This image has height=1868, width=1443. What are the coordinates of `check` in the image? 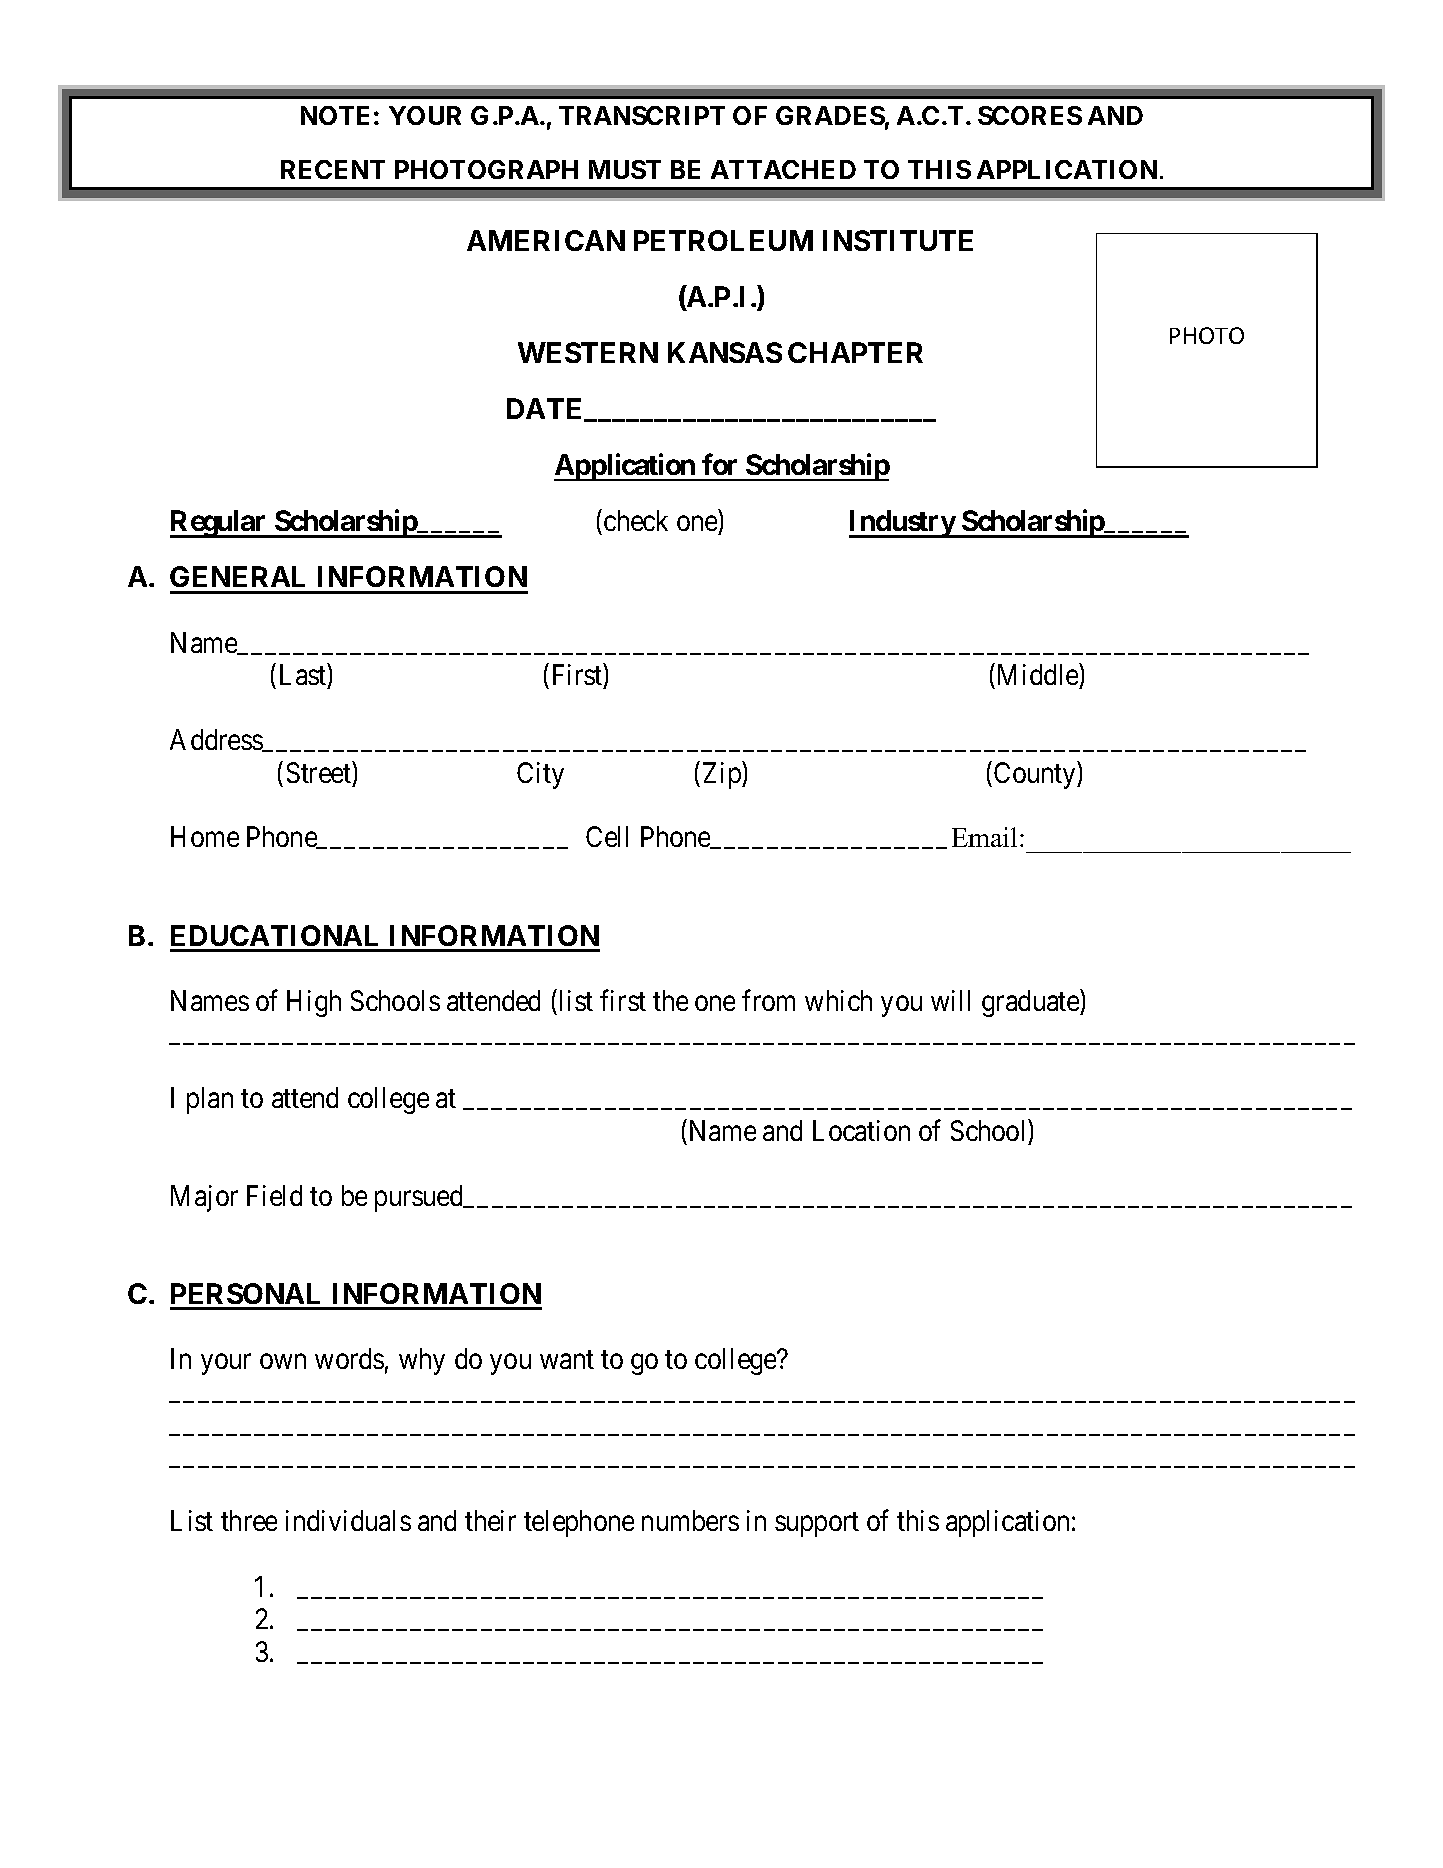 It's located at (636, 520).
